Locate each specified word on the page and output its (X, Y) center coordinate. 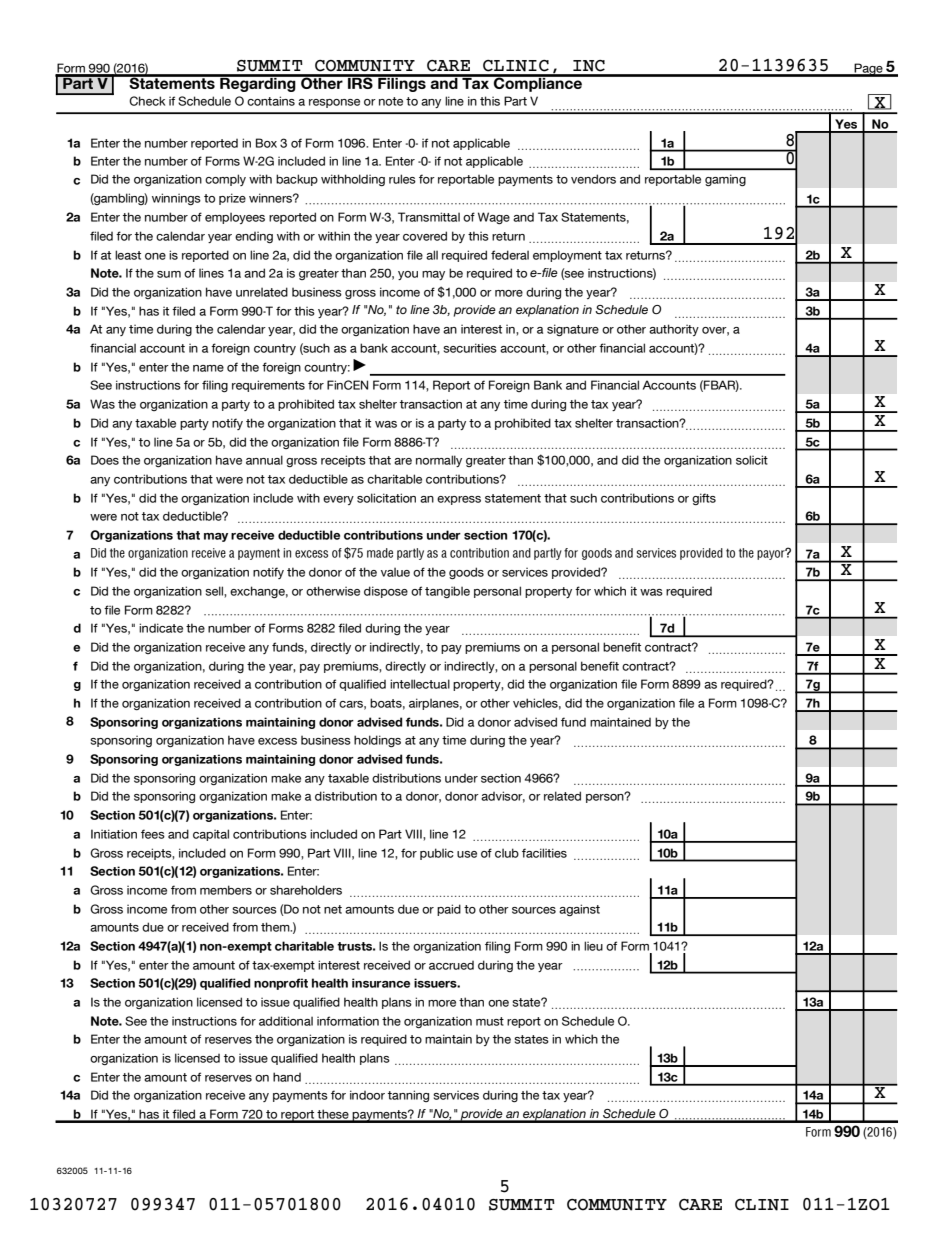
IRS (360, 82)
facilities (544, 853)
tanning (408, 1096)
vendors (593, 179)
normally (439, 461)
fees (153, 834)
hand (287, 1077)
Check (147, 101)
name (208, 368)
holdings (377, 741)
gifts (704, 499)
